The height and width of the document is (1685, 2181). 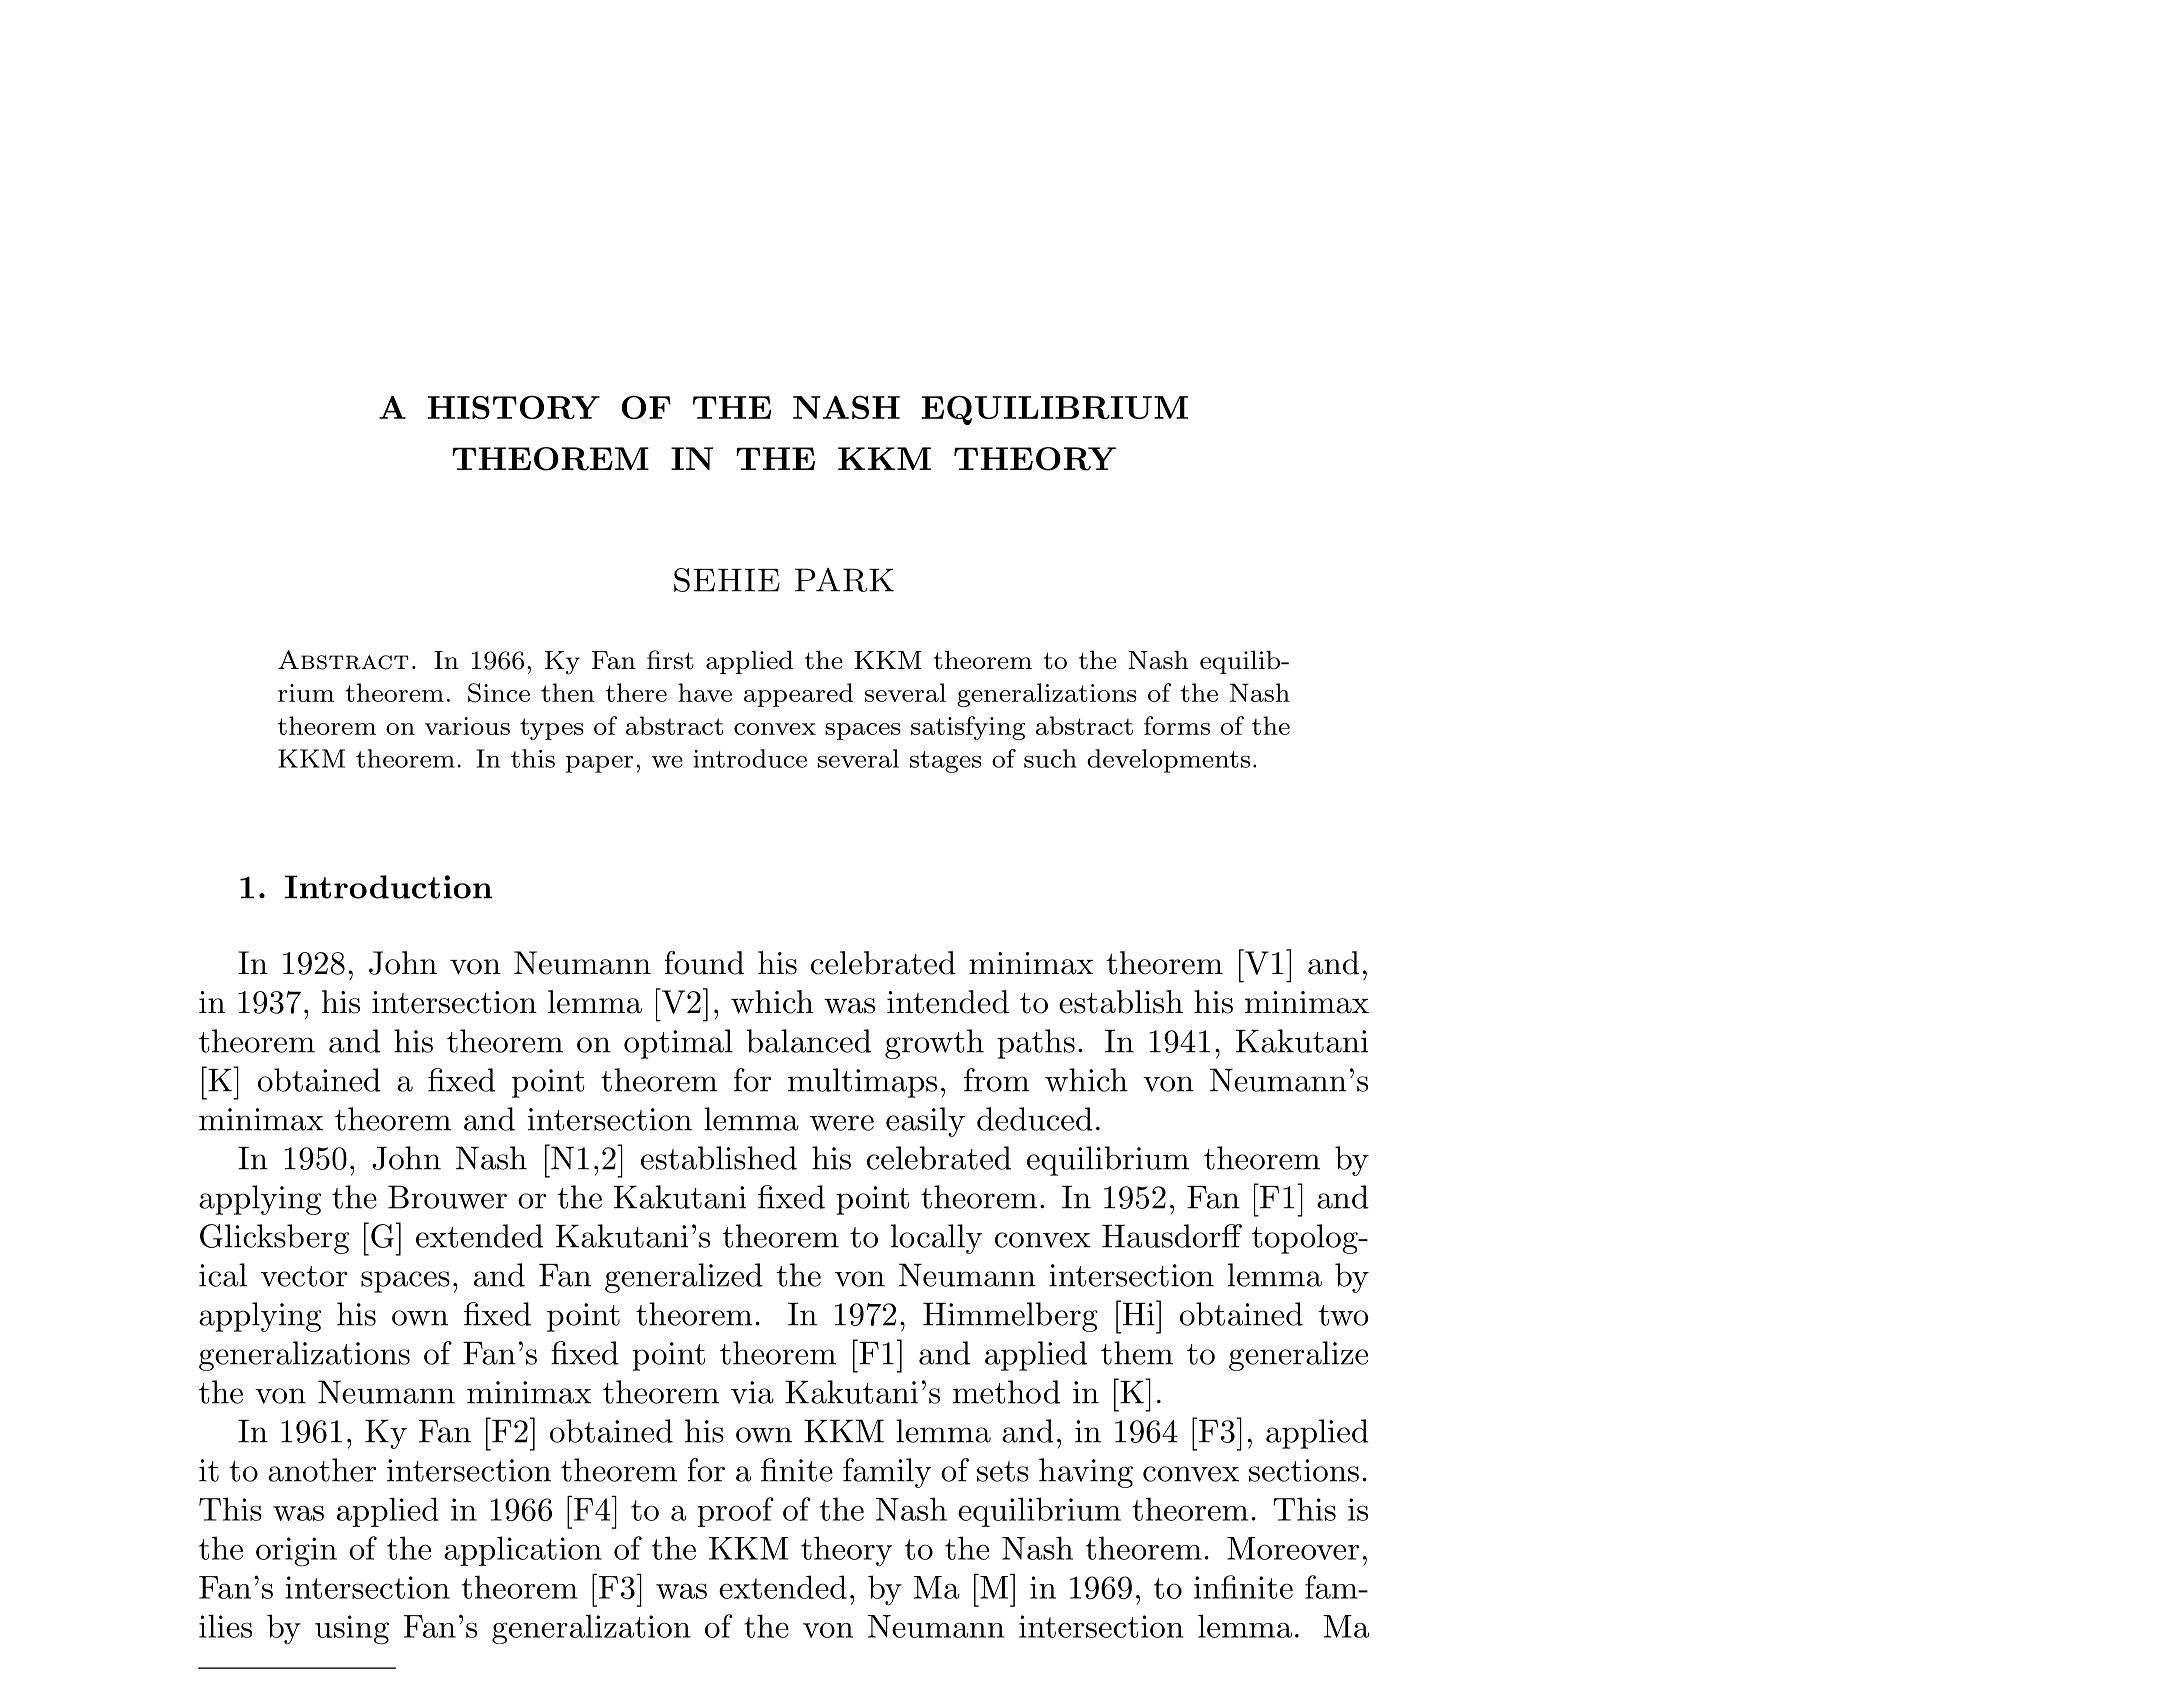 What do you see at coordinates (1293, 1548) in the document?
I see `Moreover` at bounding box center [1293, 1548].
